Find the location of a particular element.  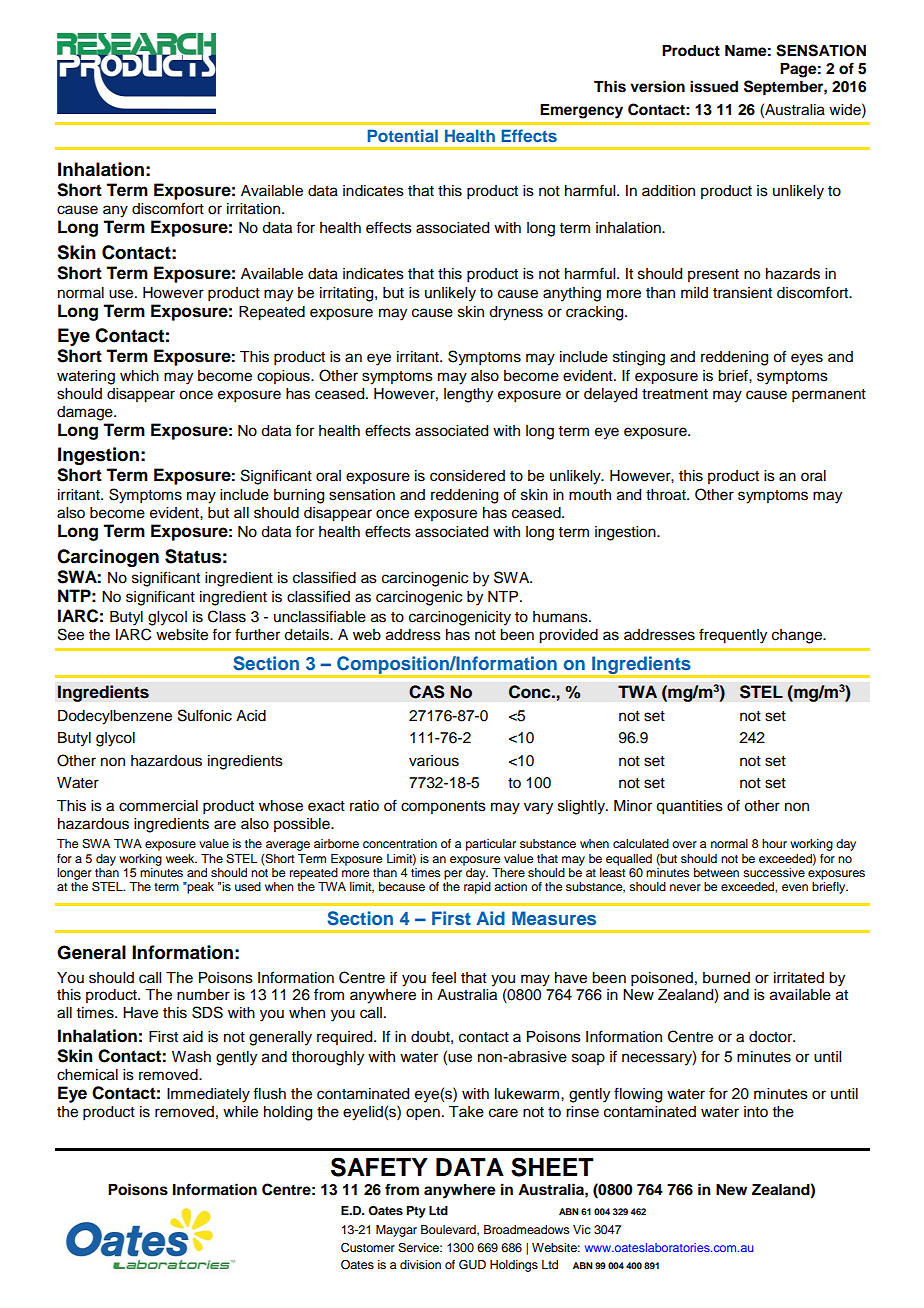

irritation is located at coordinates (255, 209).
